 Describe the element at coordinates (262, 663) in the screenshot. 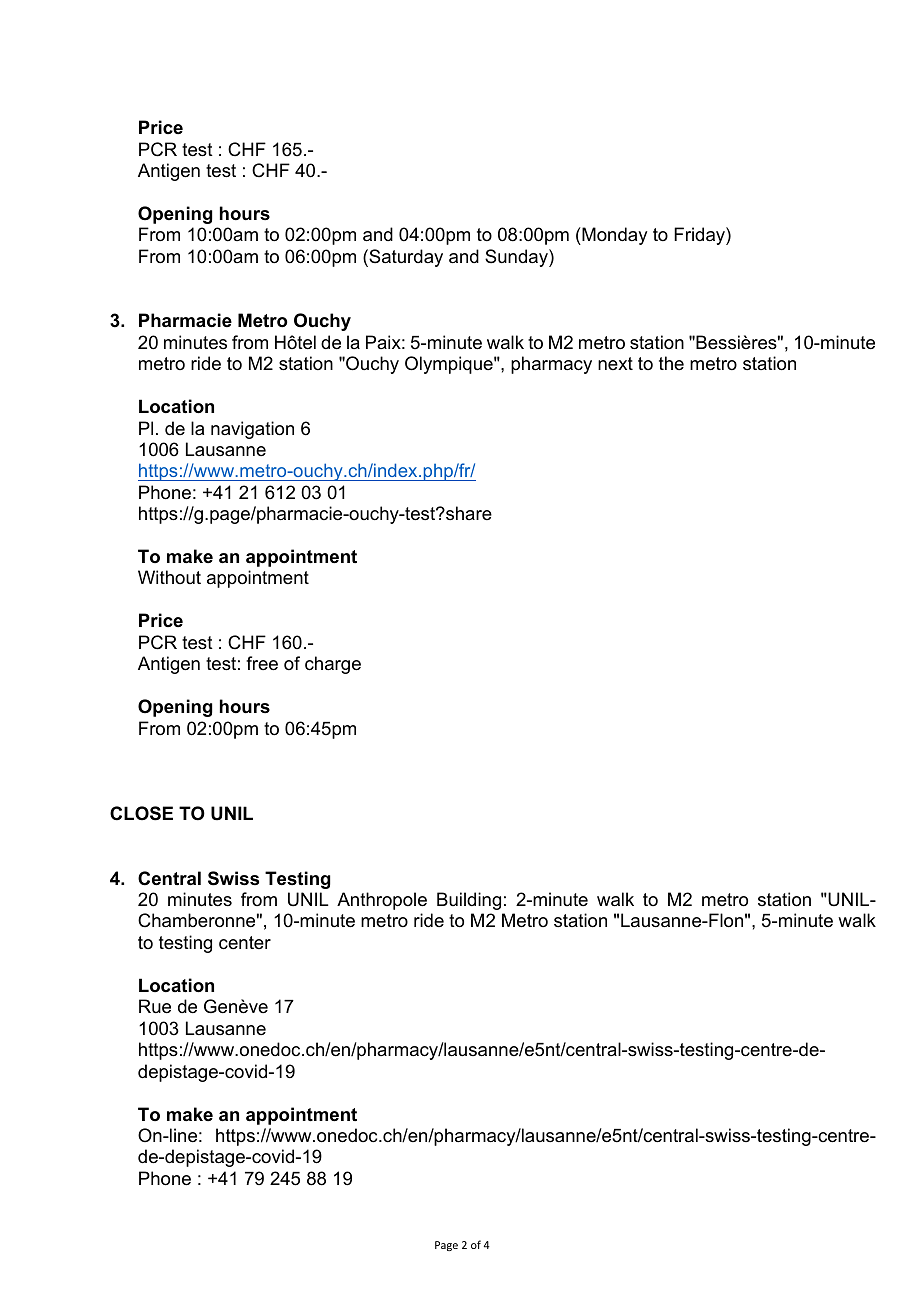

I see `free` at that location.
